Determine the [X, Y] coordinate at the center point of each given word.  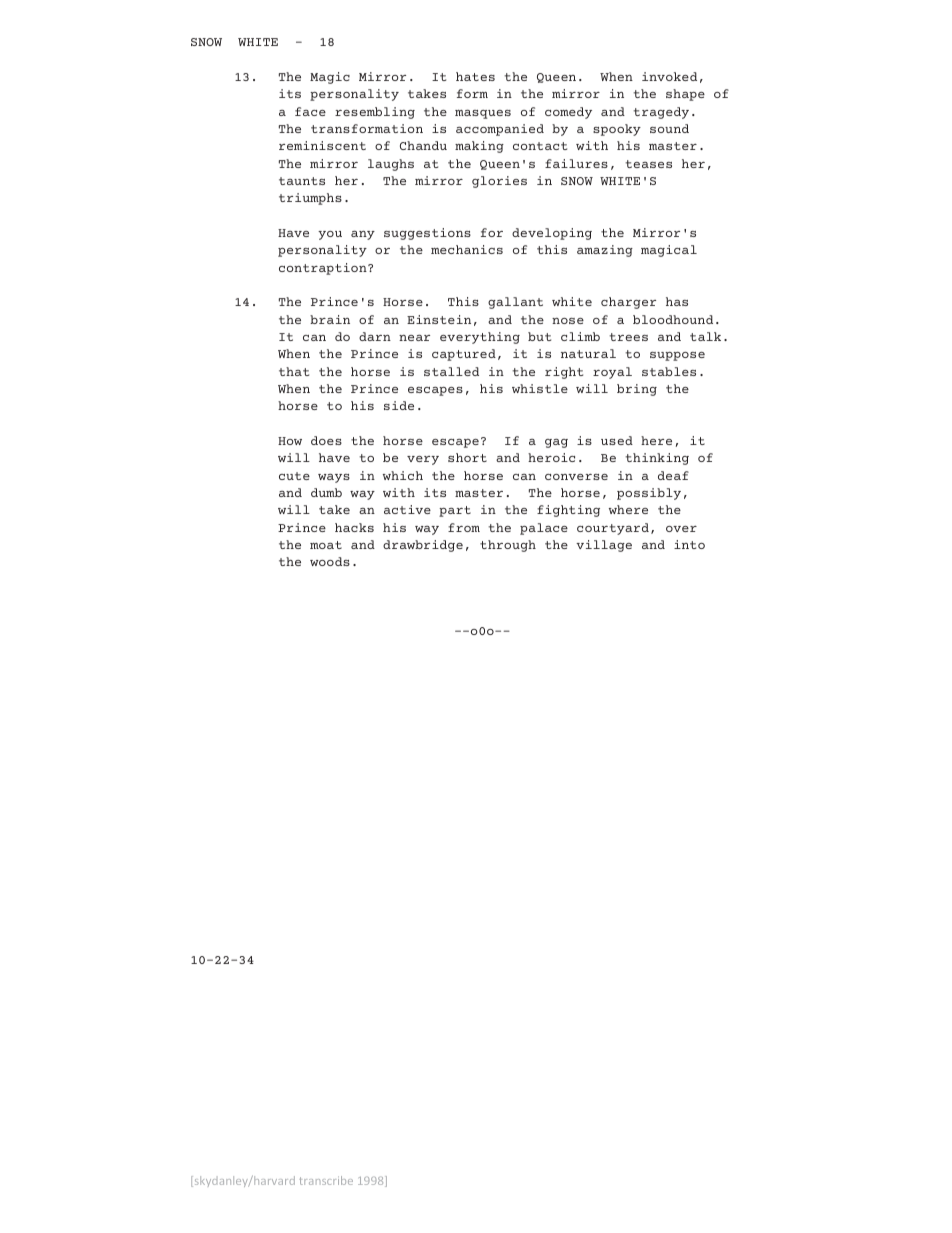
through [508, 546]
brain [330, 319]
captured [464, 355]
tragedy [661, 113]
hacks [354, 527]
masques [483, 114]
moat [326, 545]
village [604, 546]
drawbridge [423, 546]
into [689, 544]
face [310, 111]
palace [544, 529]
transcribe [326, 1180]
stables [669, 371]
